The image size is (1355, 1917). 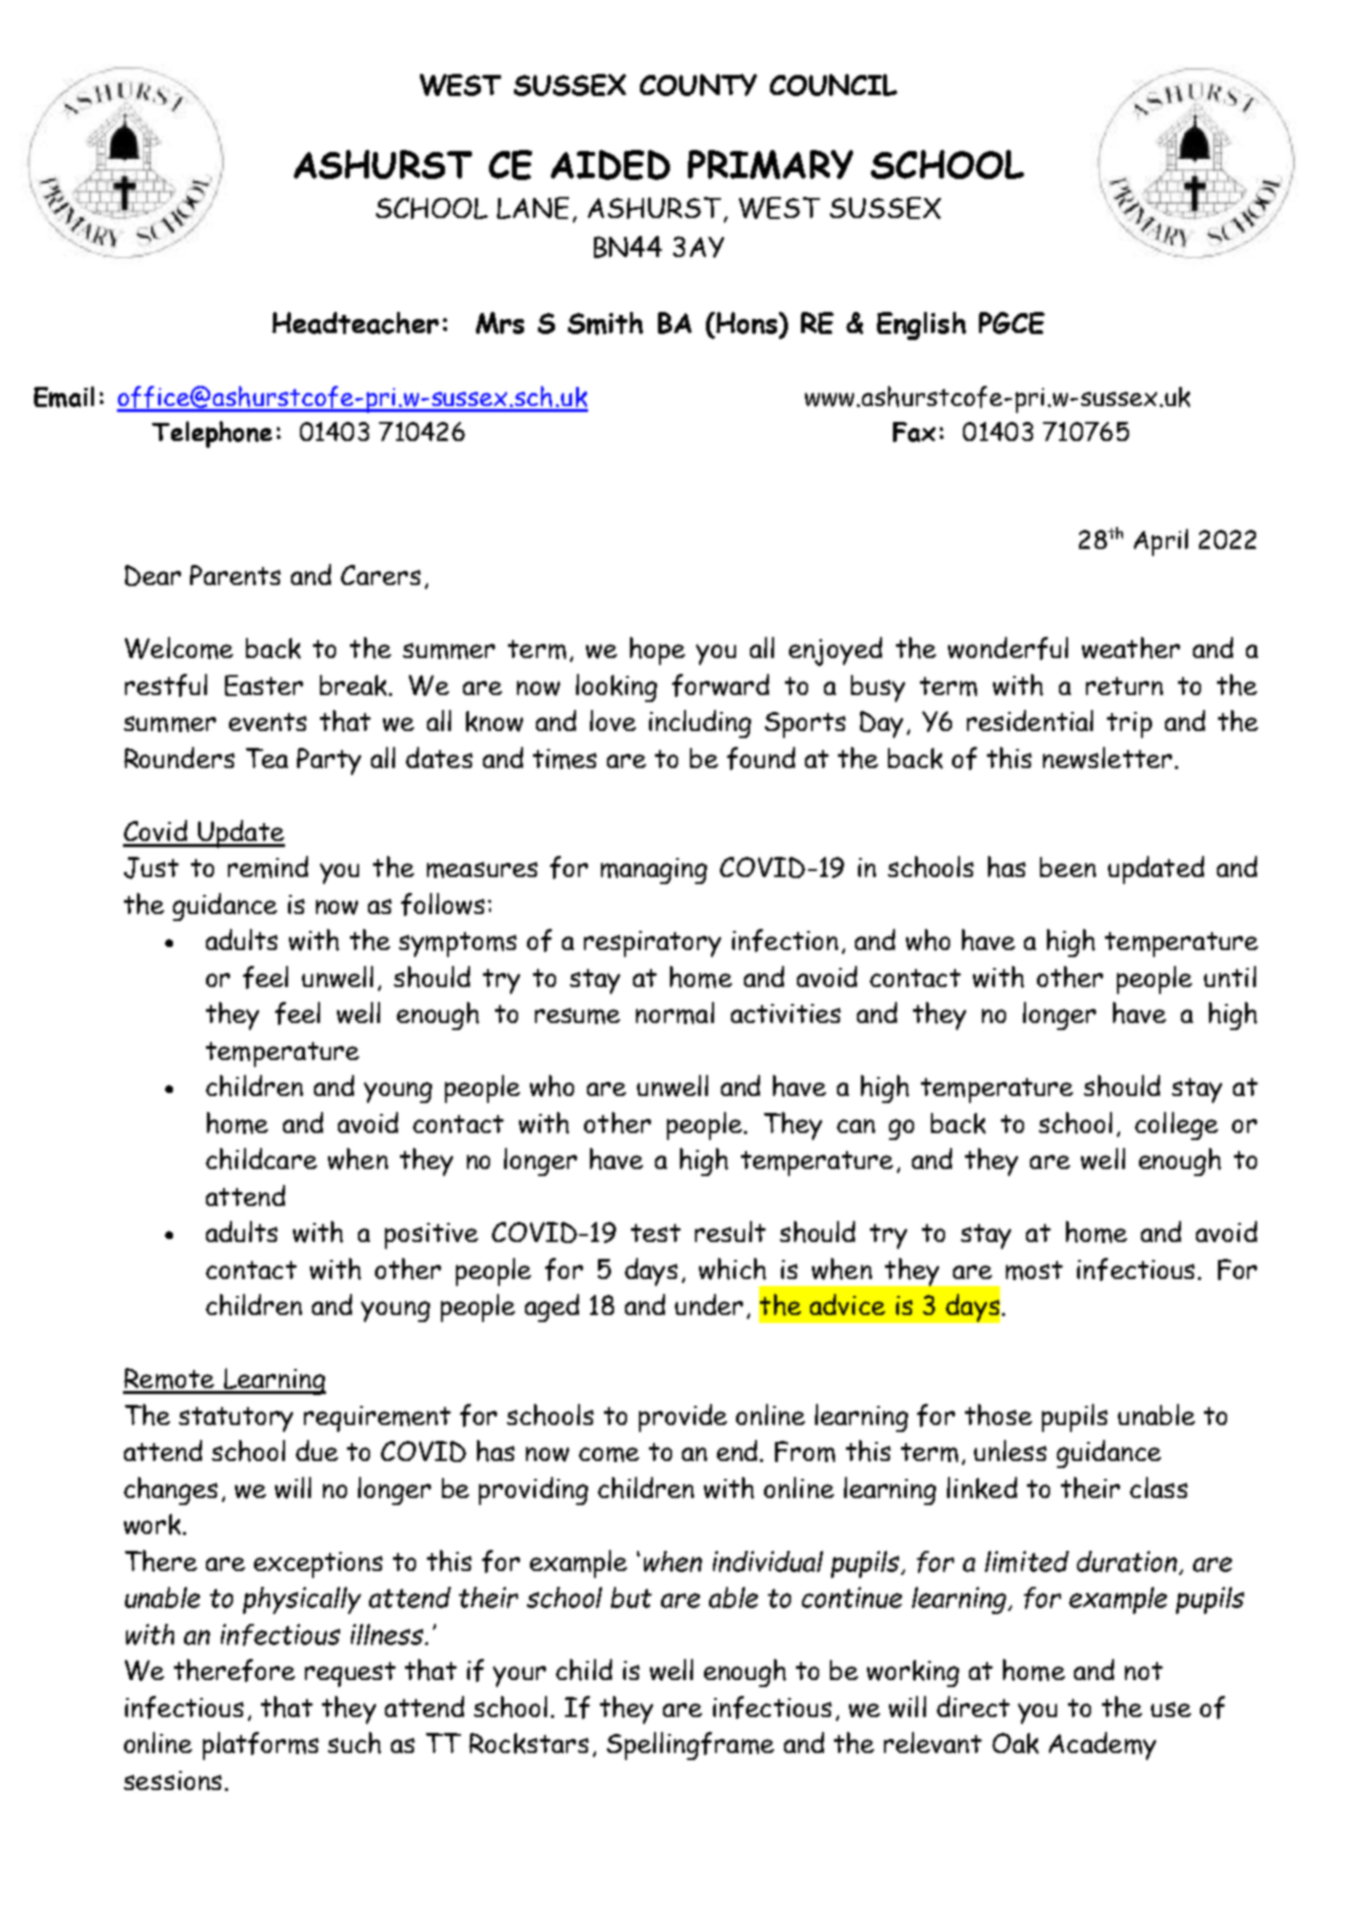 I want to click on aged, so click(x=552, y=1308).
